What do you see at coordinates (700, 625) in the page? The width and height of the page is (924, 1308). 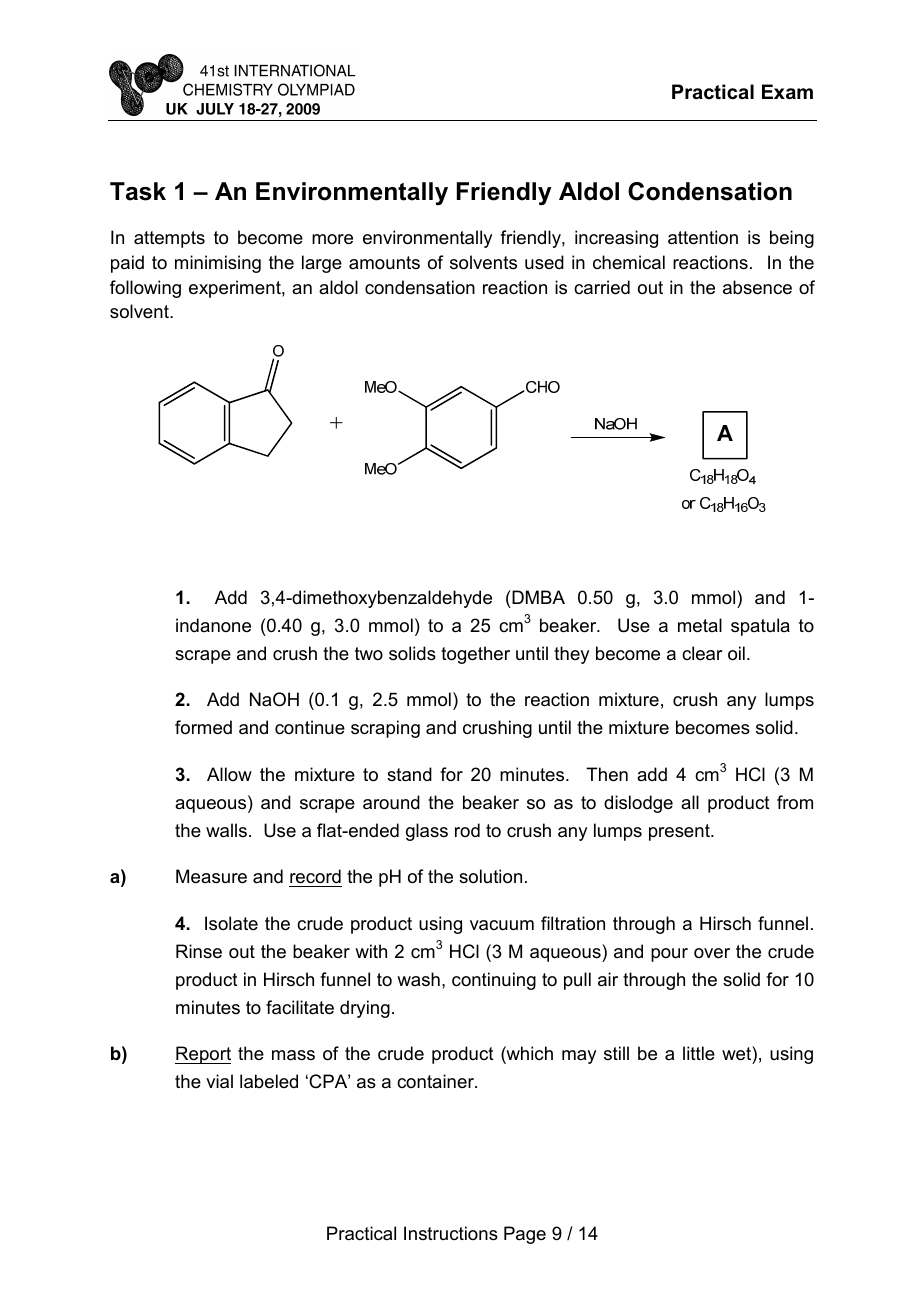 I see `metal` at bounding box center [700, 625].
